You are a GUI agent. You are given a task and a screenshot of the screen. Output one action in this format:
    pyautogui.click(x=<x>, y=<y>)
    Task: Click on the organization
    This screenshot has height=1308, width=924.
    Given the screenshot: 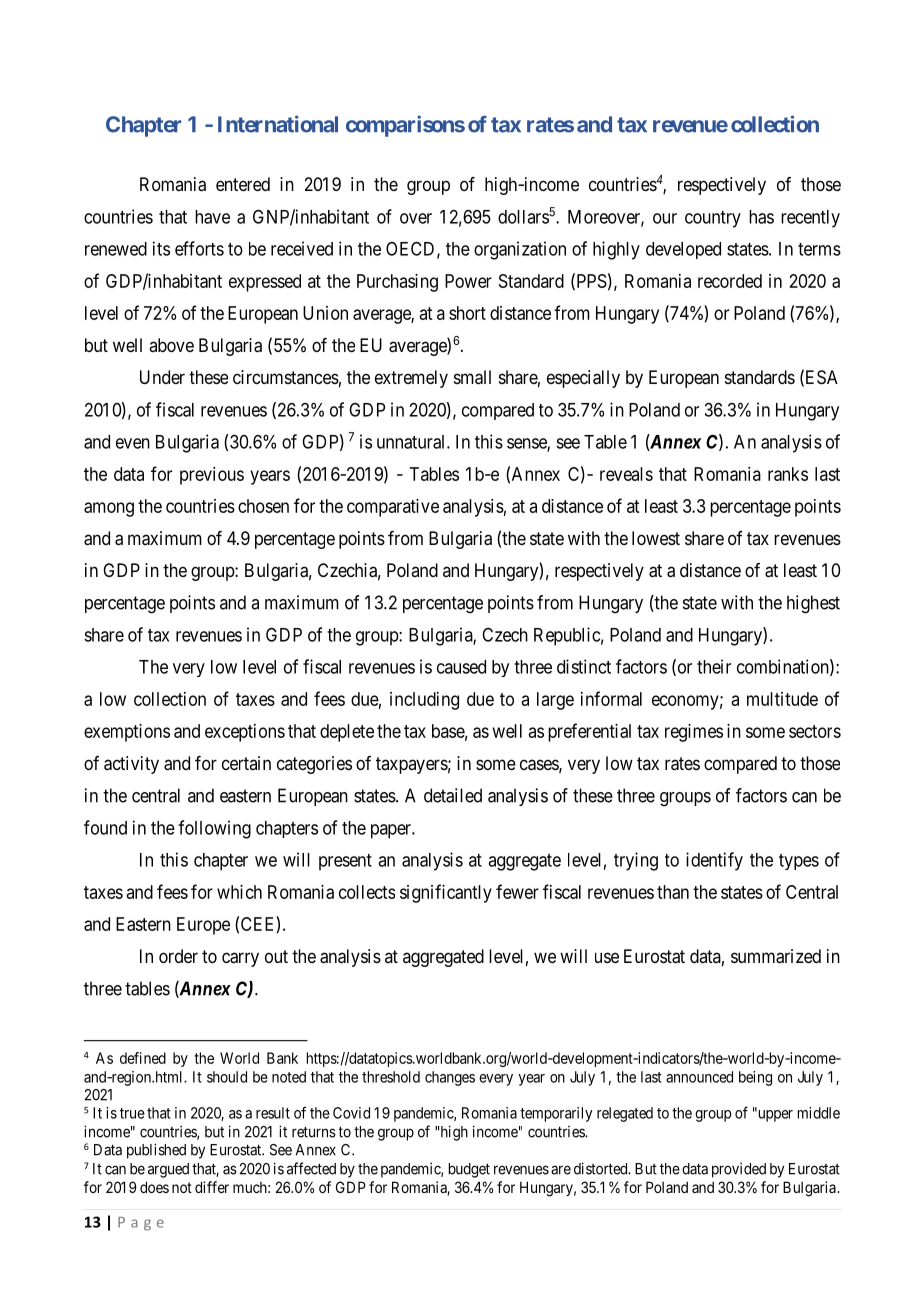 What is the action you would take?
    pyautogui.click(x=520, y=250)
